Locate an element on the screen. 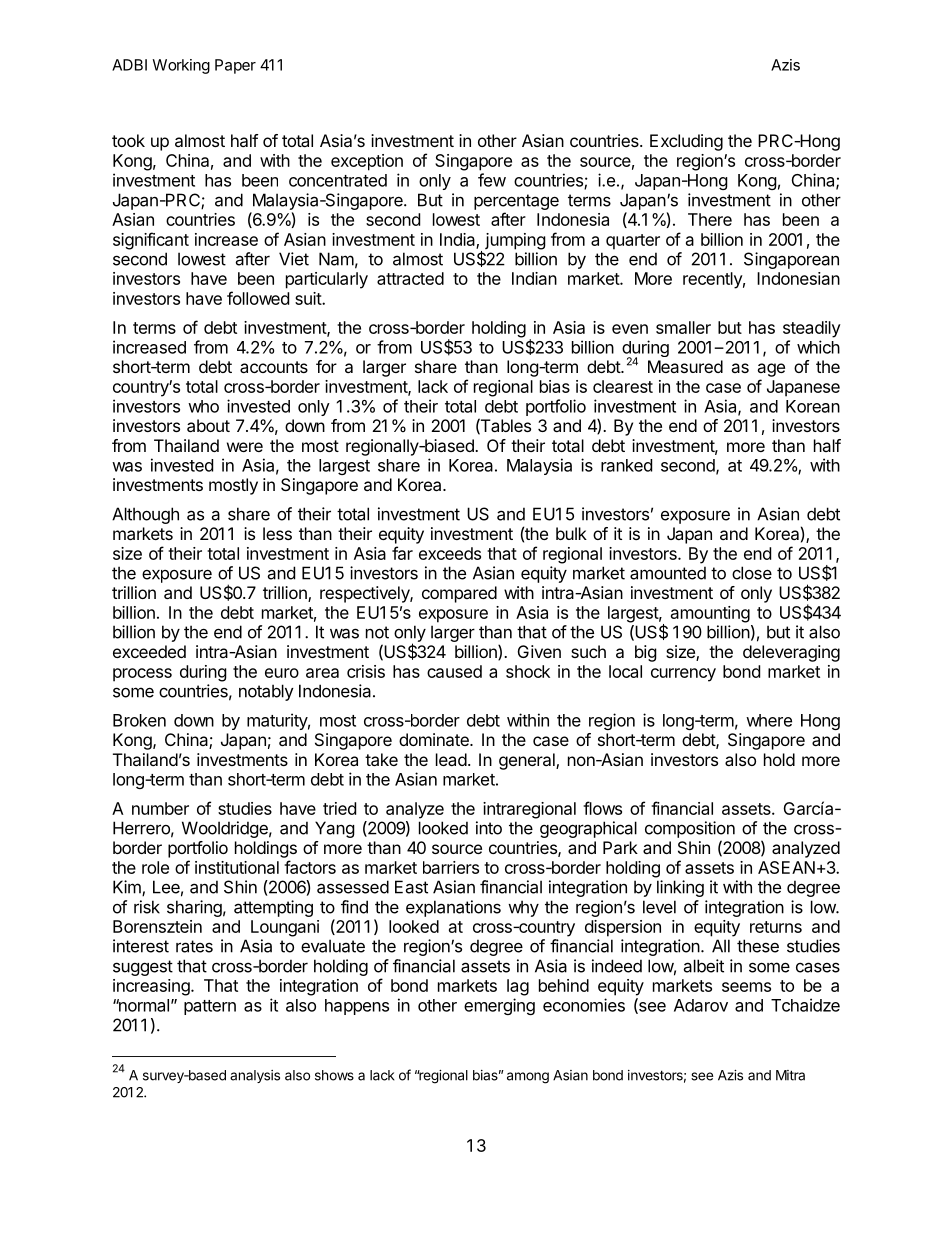 This screenshot has width=952, height=1233. compared is located at coordinates (459, 594).
